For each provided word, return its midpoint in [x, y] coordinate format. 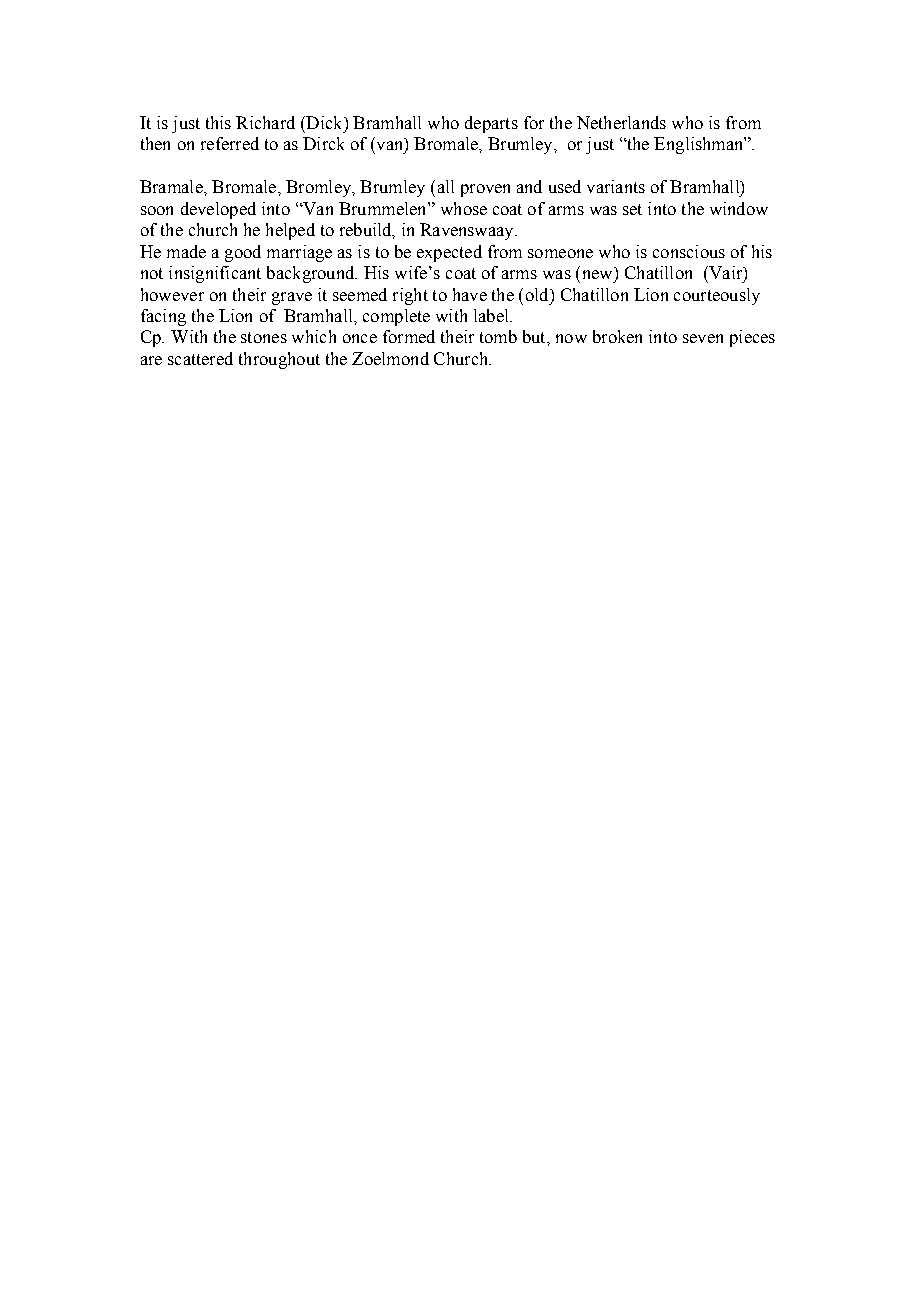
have [470, 294]
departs [491, 124]
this [218, 122]
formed [409, 336]
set [632, 209]
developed [218, 210]
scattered [200, 358]
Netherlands [621, 122]
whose [464, 208]
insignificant [215, 274]
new [597, 274]
